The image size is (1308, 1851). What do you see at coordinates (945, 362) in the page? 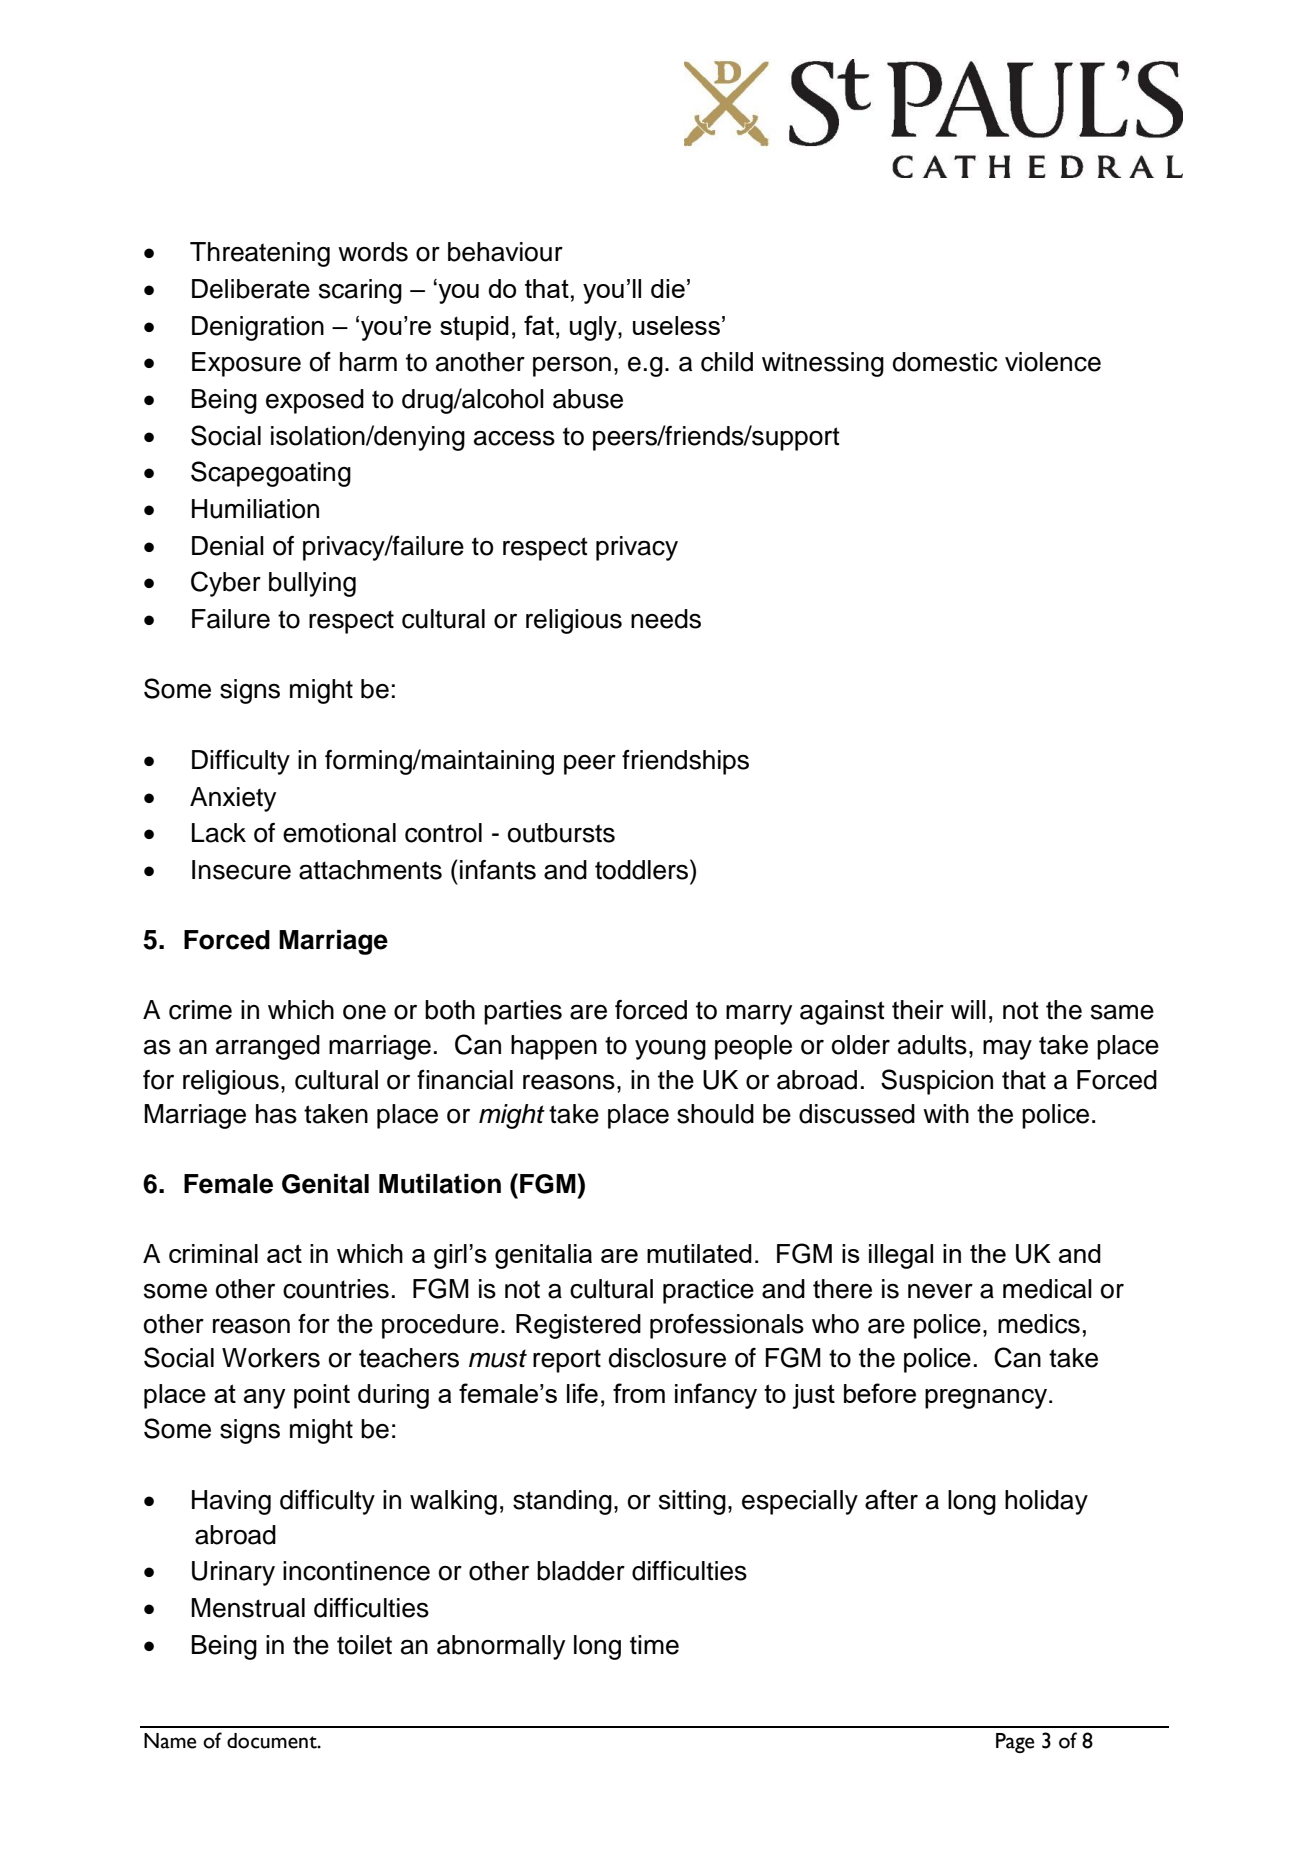
I see `domestic` at bounding box center [945, 362].
